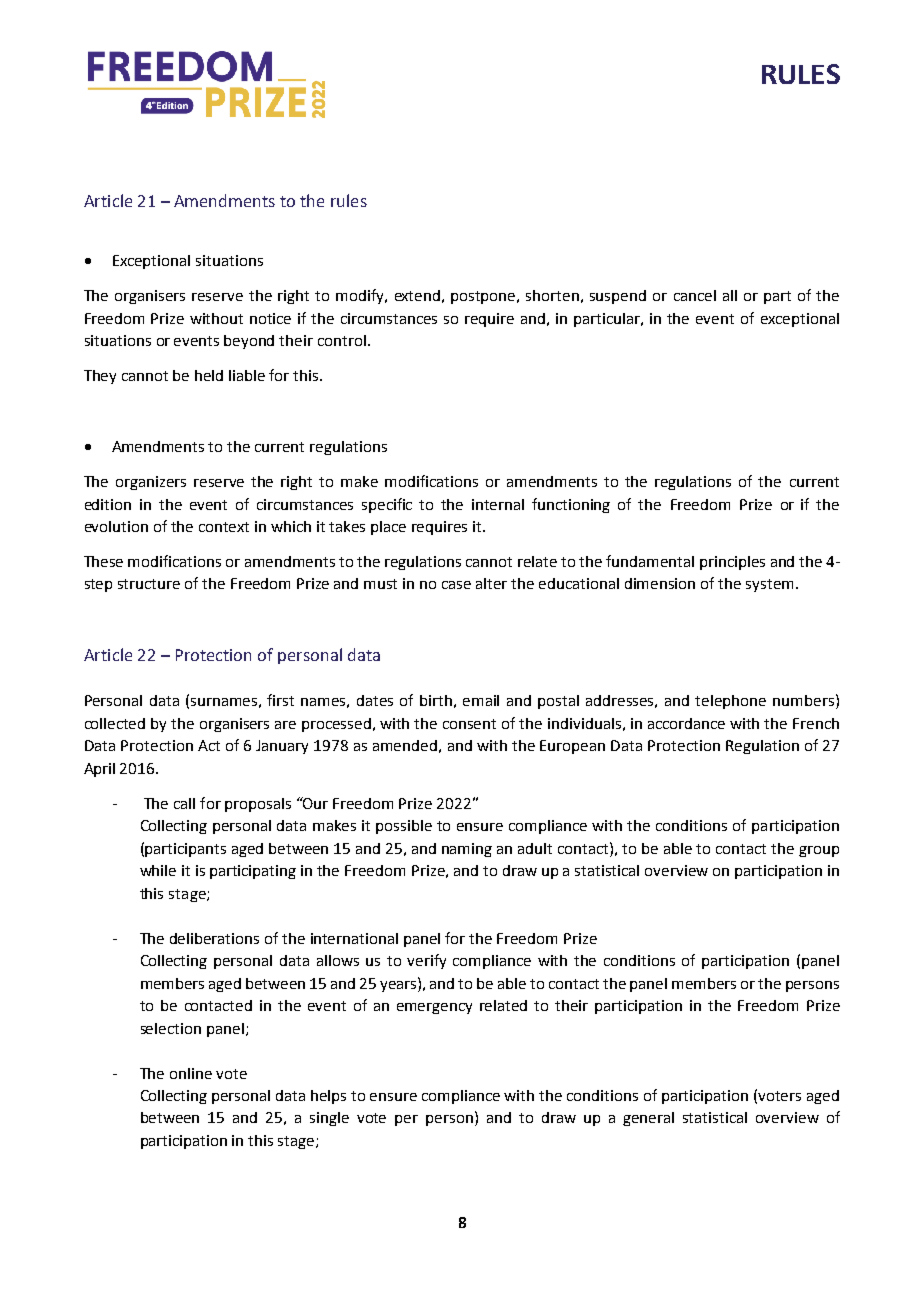  I want to click on helps, so click(328, 1097).
